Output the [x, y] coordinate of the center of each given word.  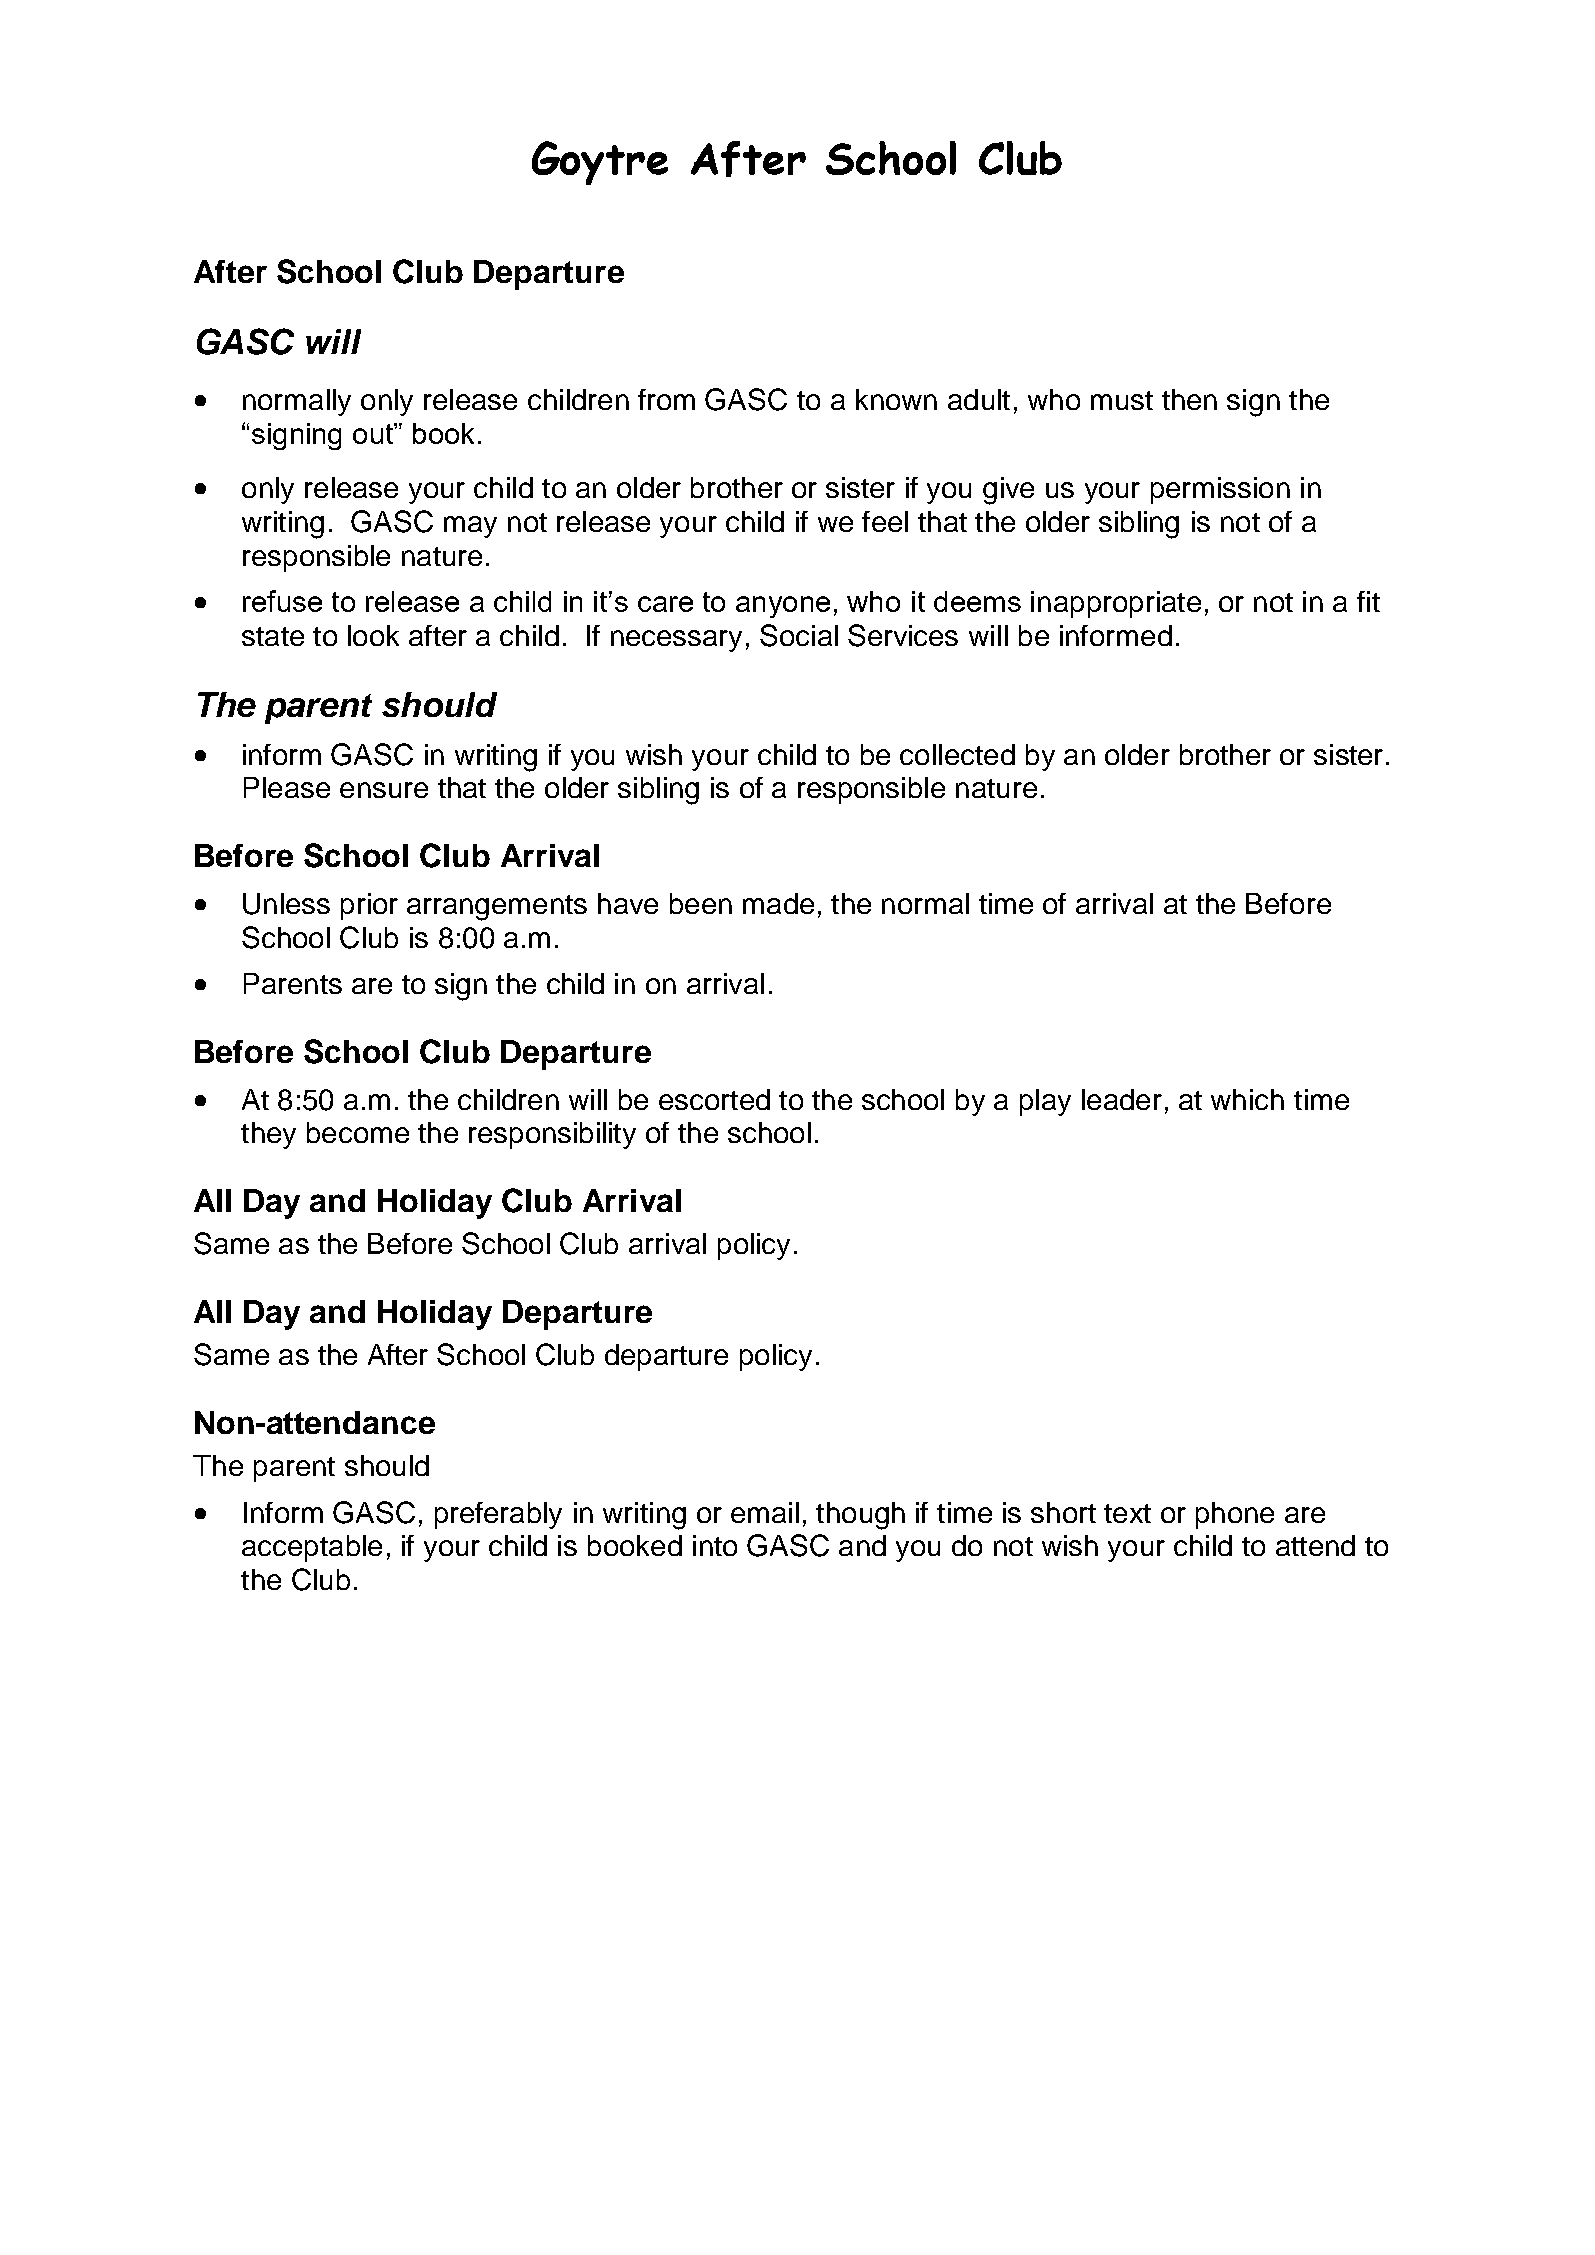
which [1247, 1099]
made [778, 903]
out [374, 433]
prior [369, 906]
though [860, 1516]
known [896, 399]
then [1189, 399]
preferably [498, 1515]
